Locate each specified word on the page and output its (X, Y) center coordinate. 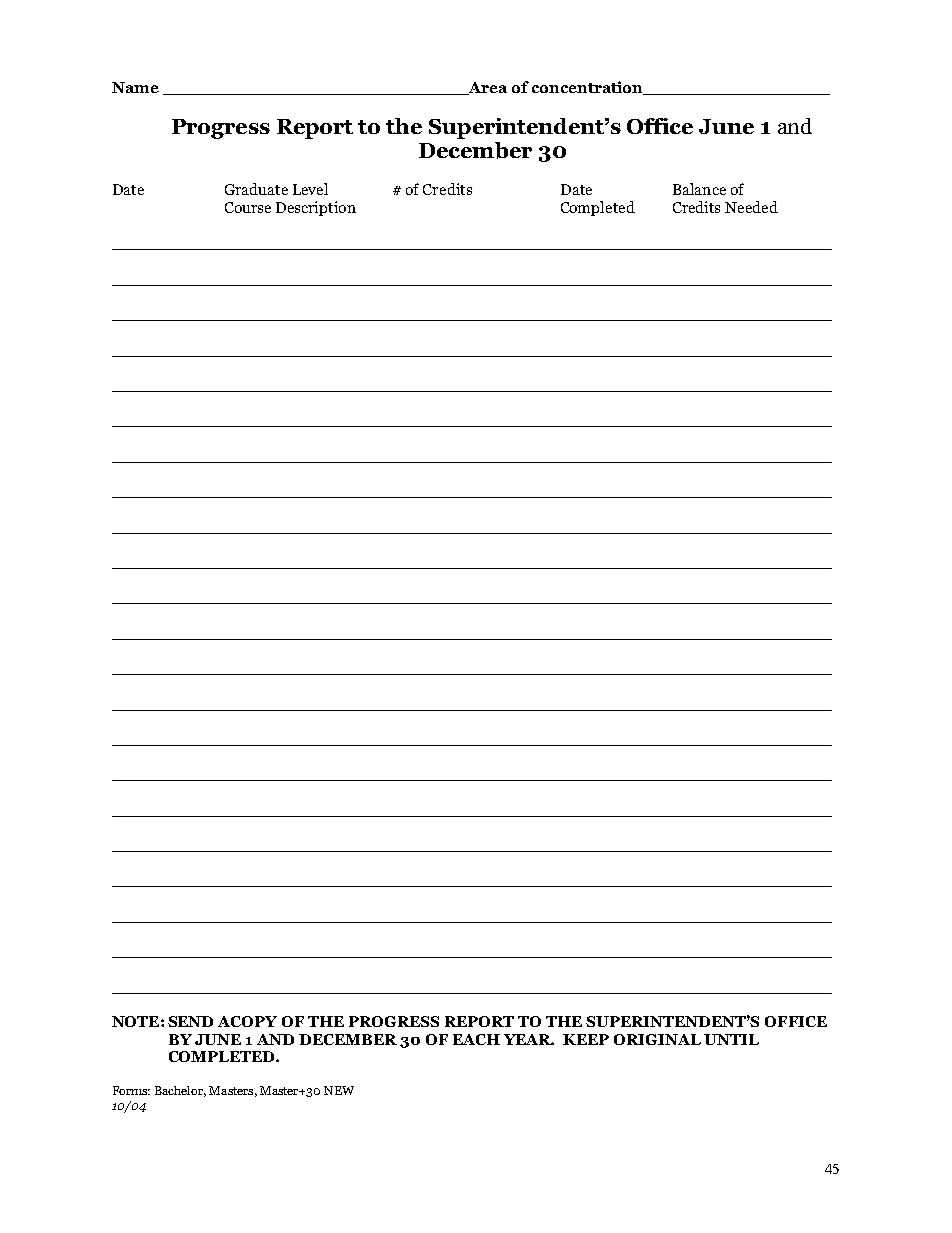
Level (310, 189)
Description (316, 208)
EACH (476, 1039)
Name (135, 87)
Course (248, 207)
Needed (751, 207)
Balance (699, 189)
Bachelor (180, 1091)
